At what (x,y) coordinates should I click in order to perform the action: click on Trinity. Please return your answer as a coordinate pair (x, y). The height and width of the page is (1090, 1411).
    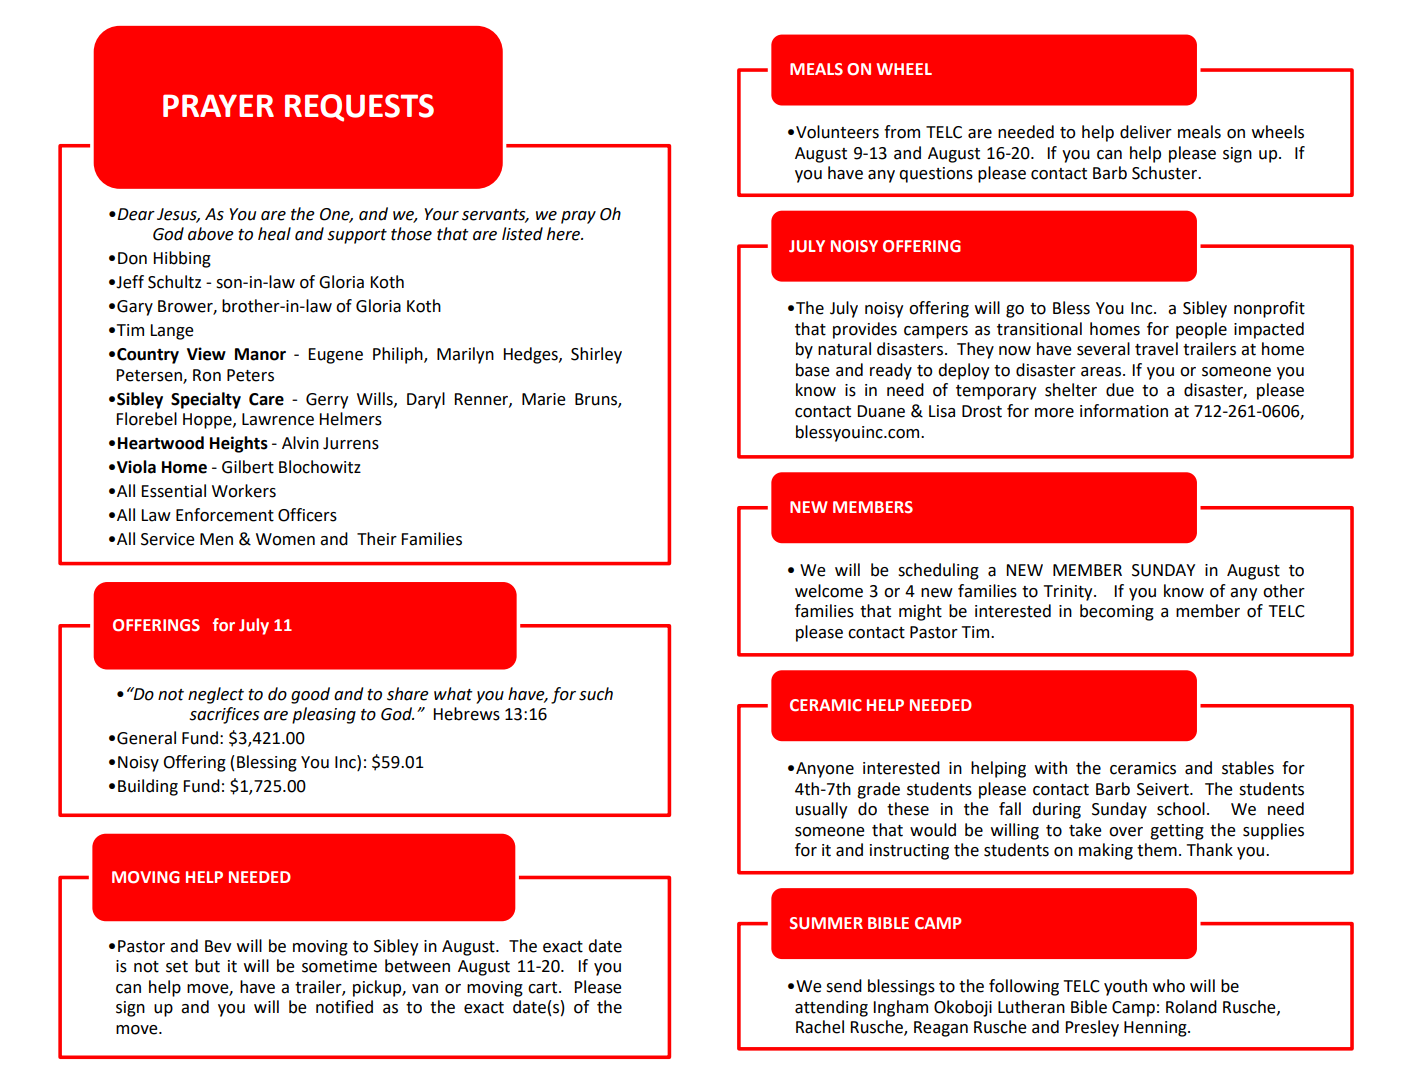
    Looking at the image, I should click on (1069, 593).
